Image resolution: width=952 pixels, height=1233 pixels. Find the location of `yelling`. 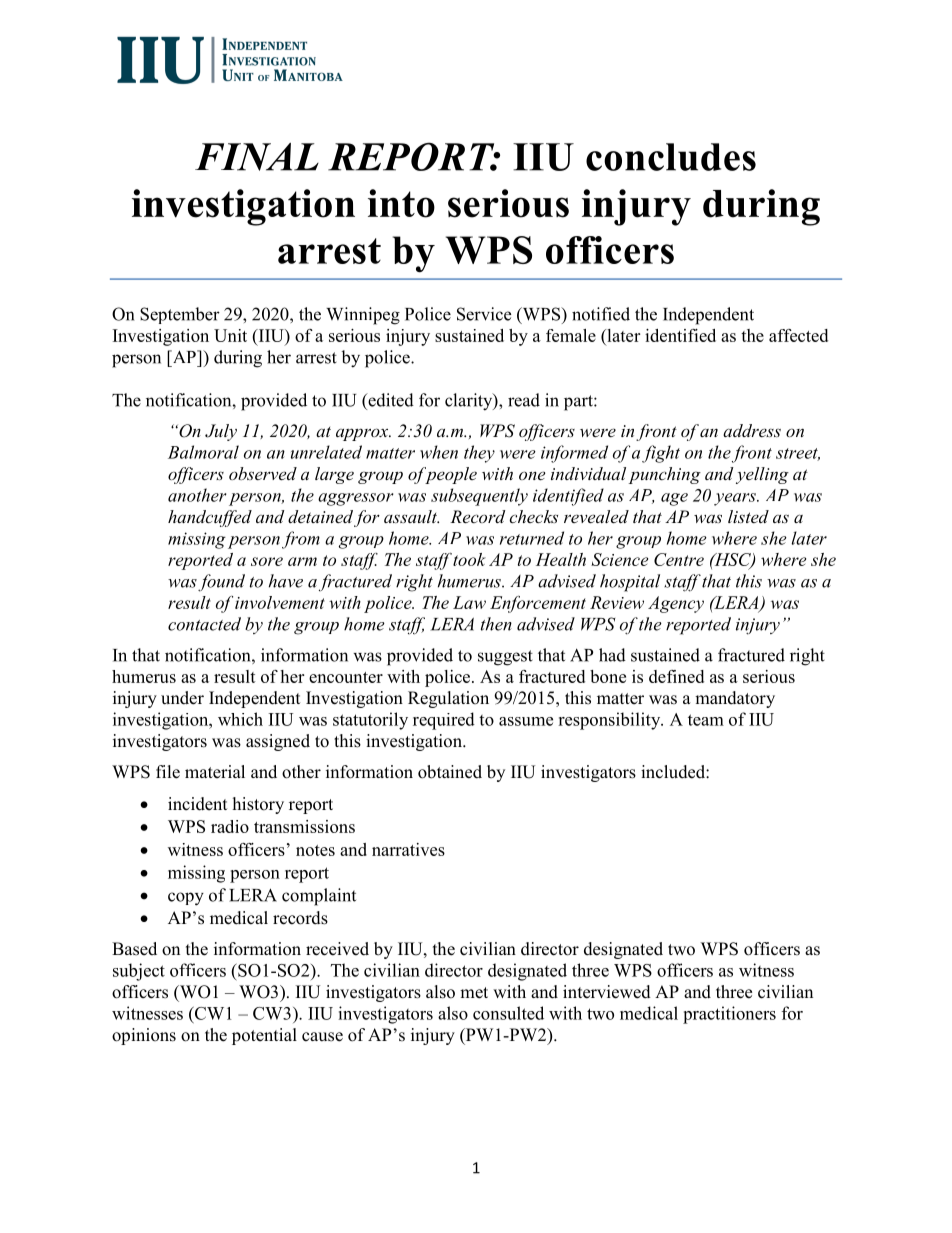

yelling is located at coordinates (762, 475).
